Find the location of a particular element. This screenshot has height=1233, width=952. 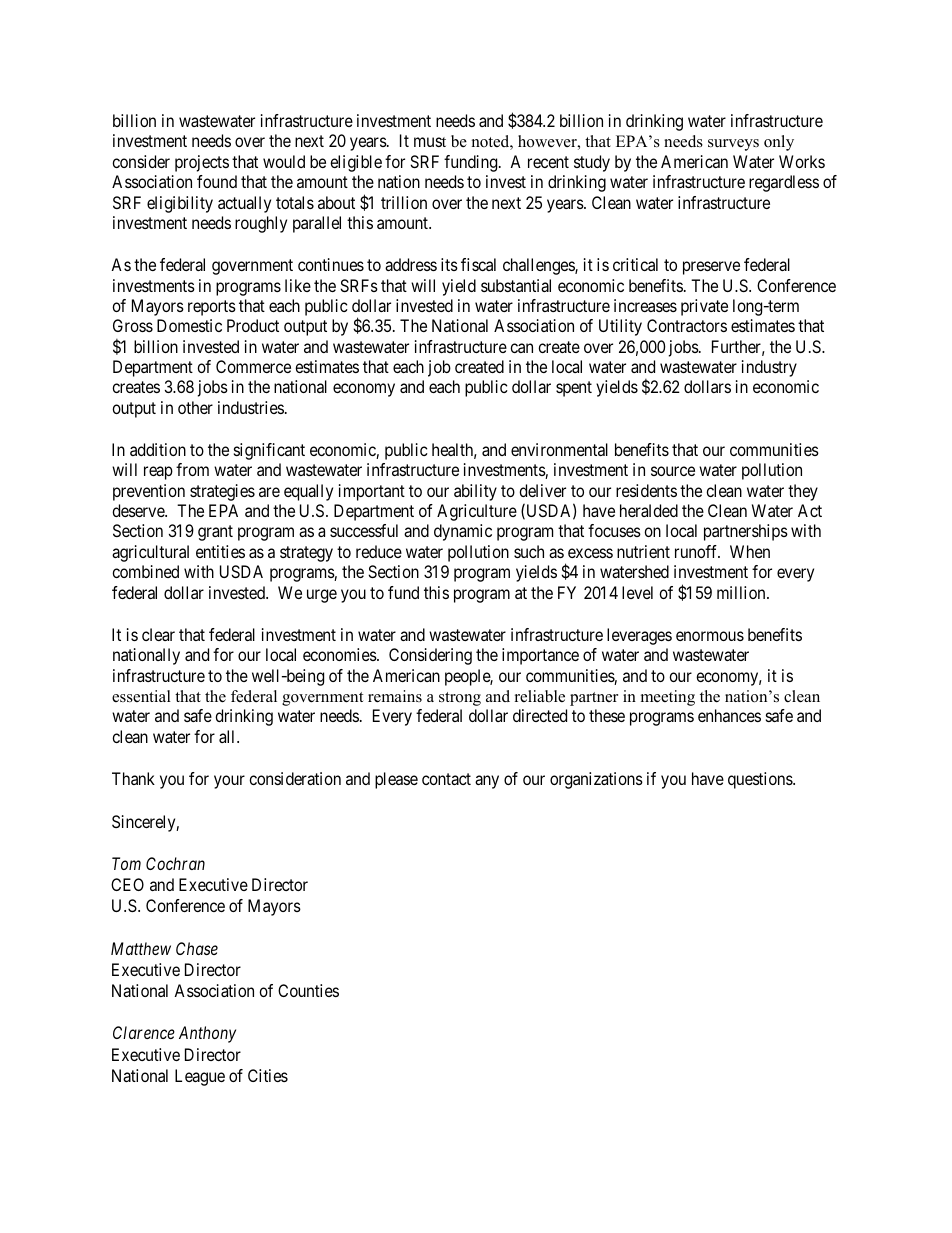

clear is located at coordinates (158, 634).
